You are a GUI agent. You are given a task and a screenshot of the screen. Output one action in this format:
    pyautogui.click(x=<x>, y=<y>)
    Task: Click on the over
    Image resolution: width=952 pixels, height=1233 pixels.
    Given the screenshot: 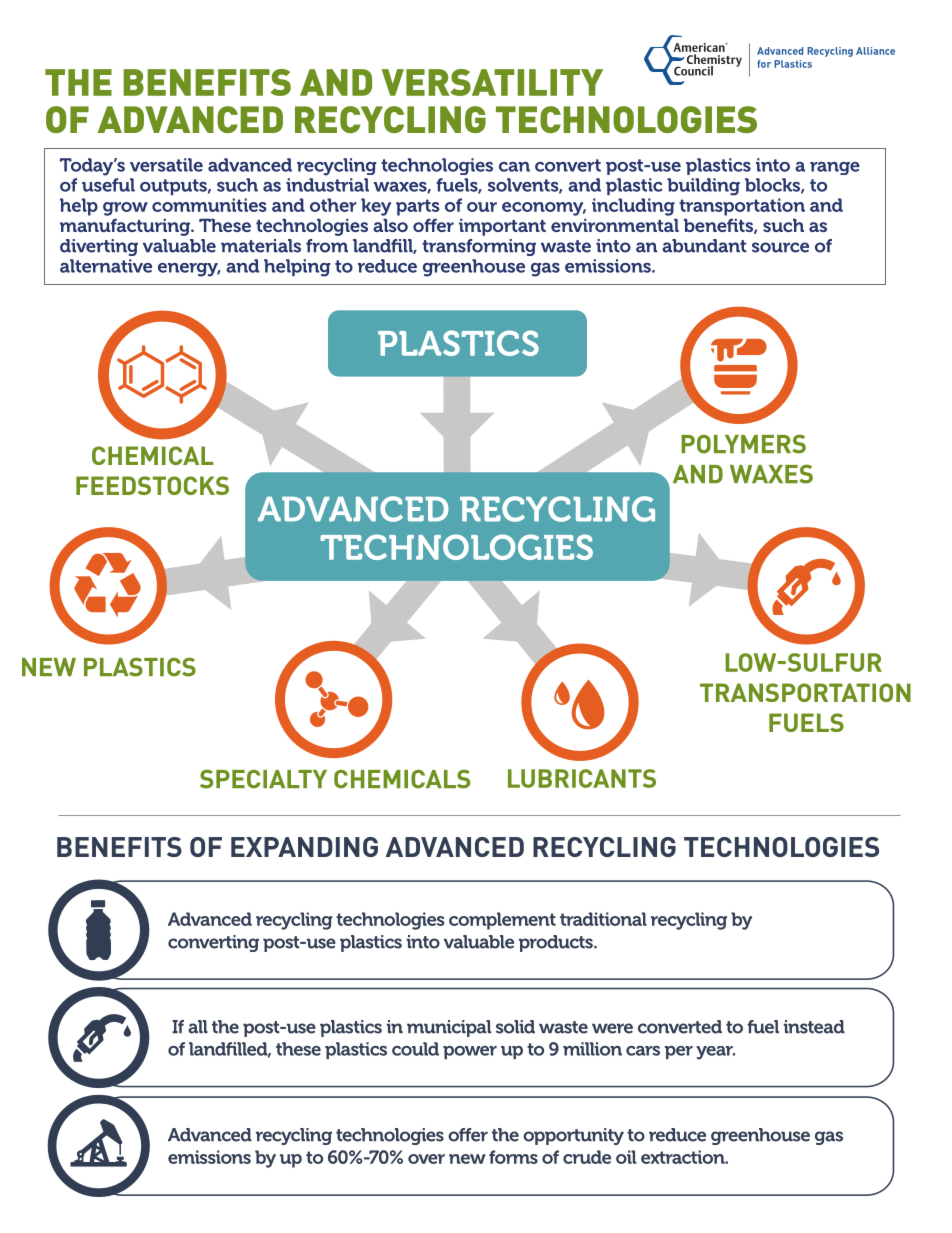 What is the action you would take?
    pyautogui.click(x=426, y=1159)
